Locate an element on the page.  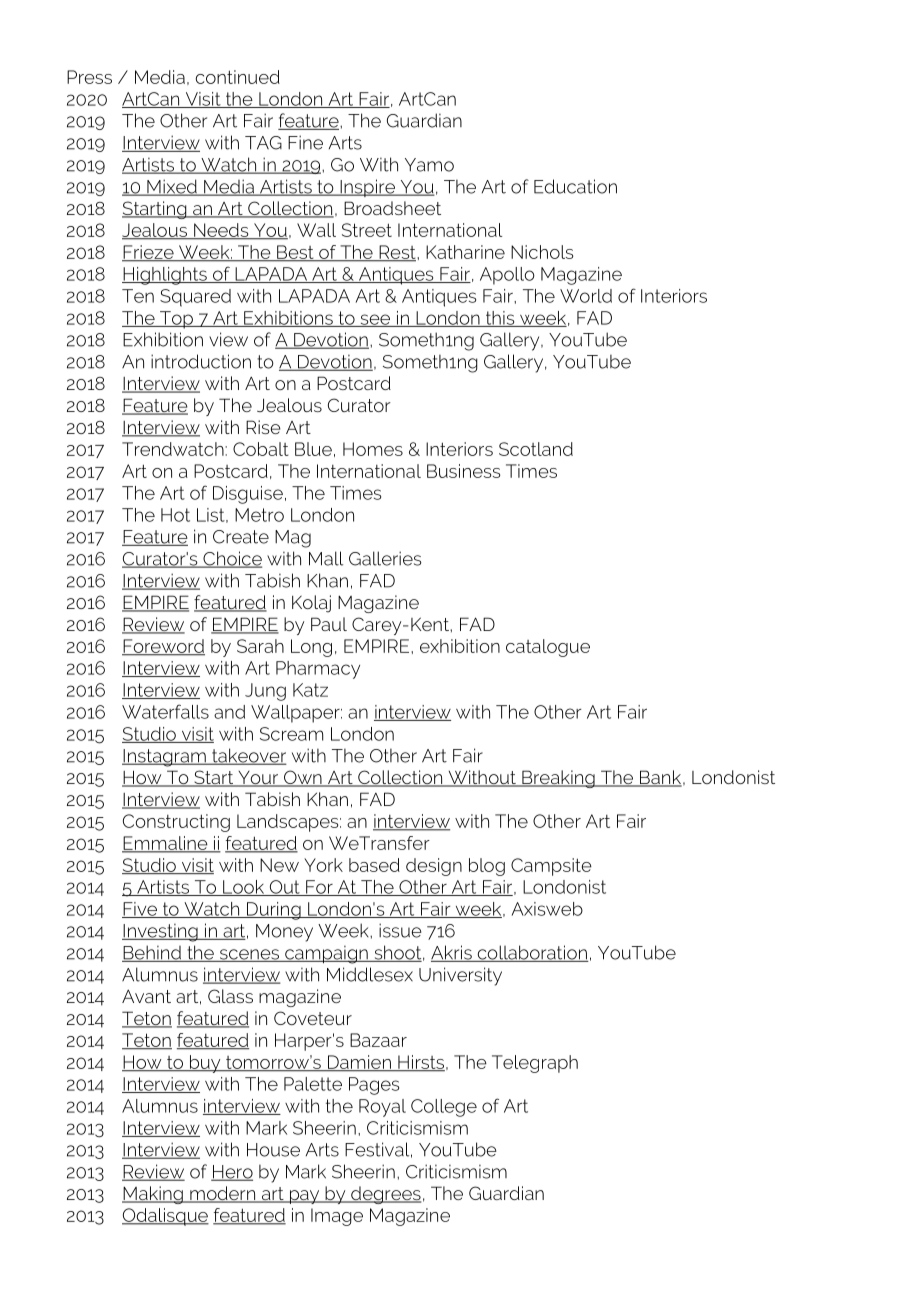
Breaking is located at coordinates (558, 779).
